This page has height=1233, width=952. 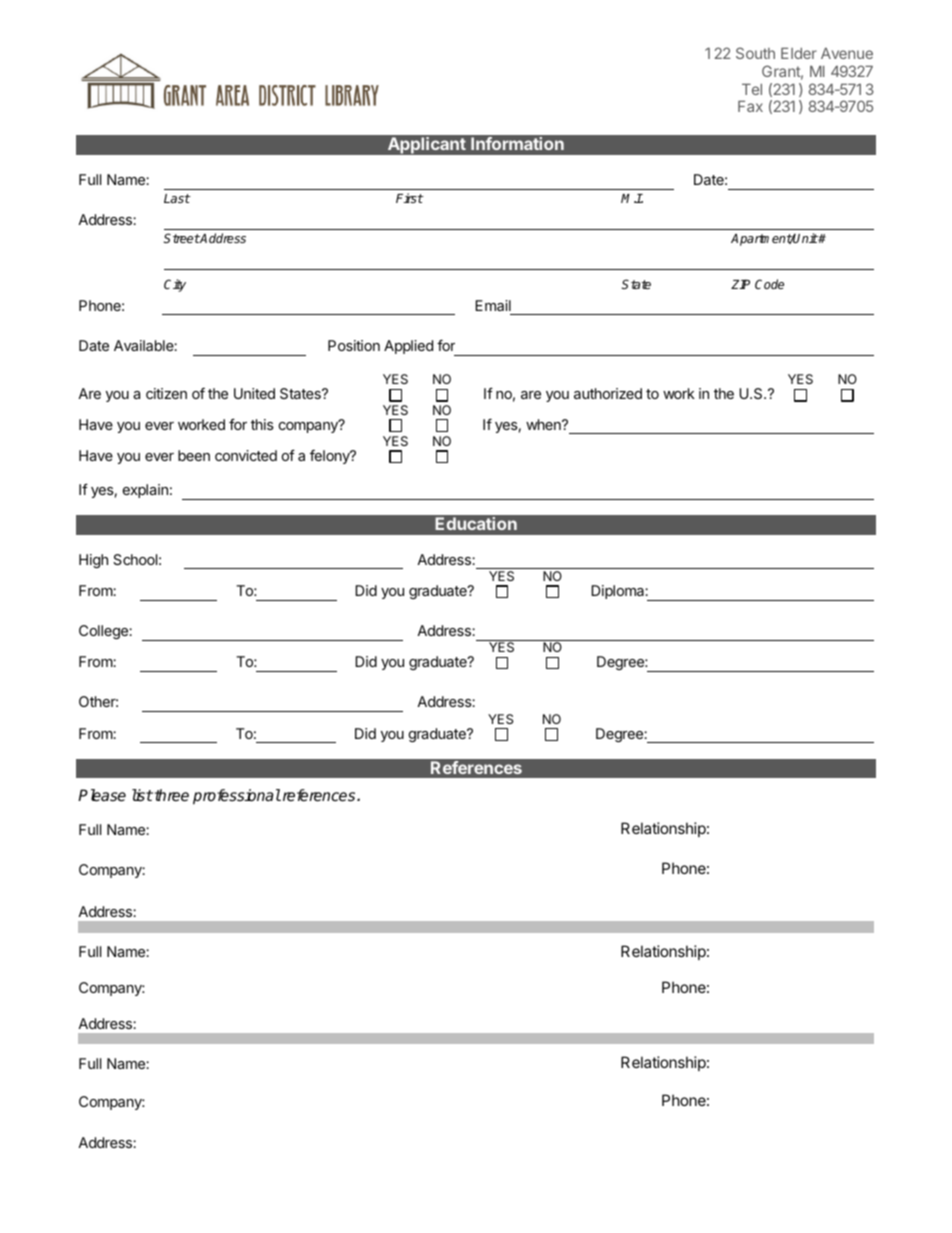 What do you see at coordinates (142, 795) in the page?
I see `list` at bounding box center [142, 795].
